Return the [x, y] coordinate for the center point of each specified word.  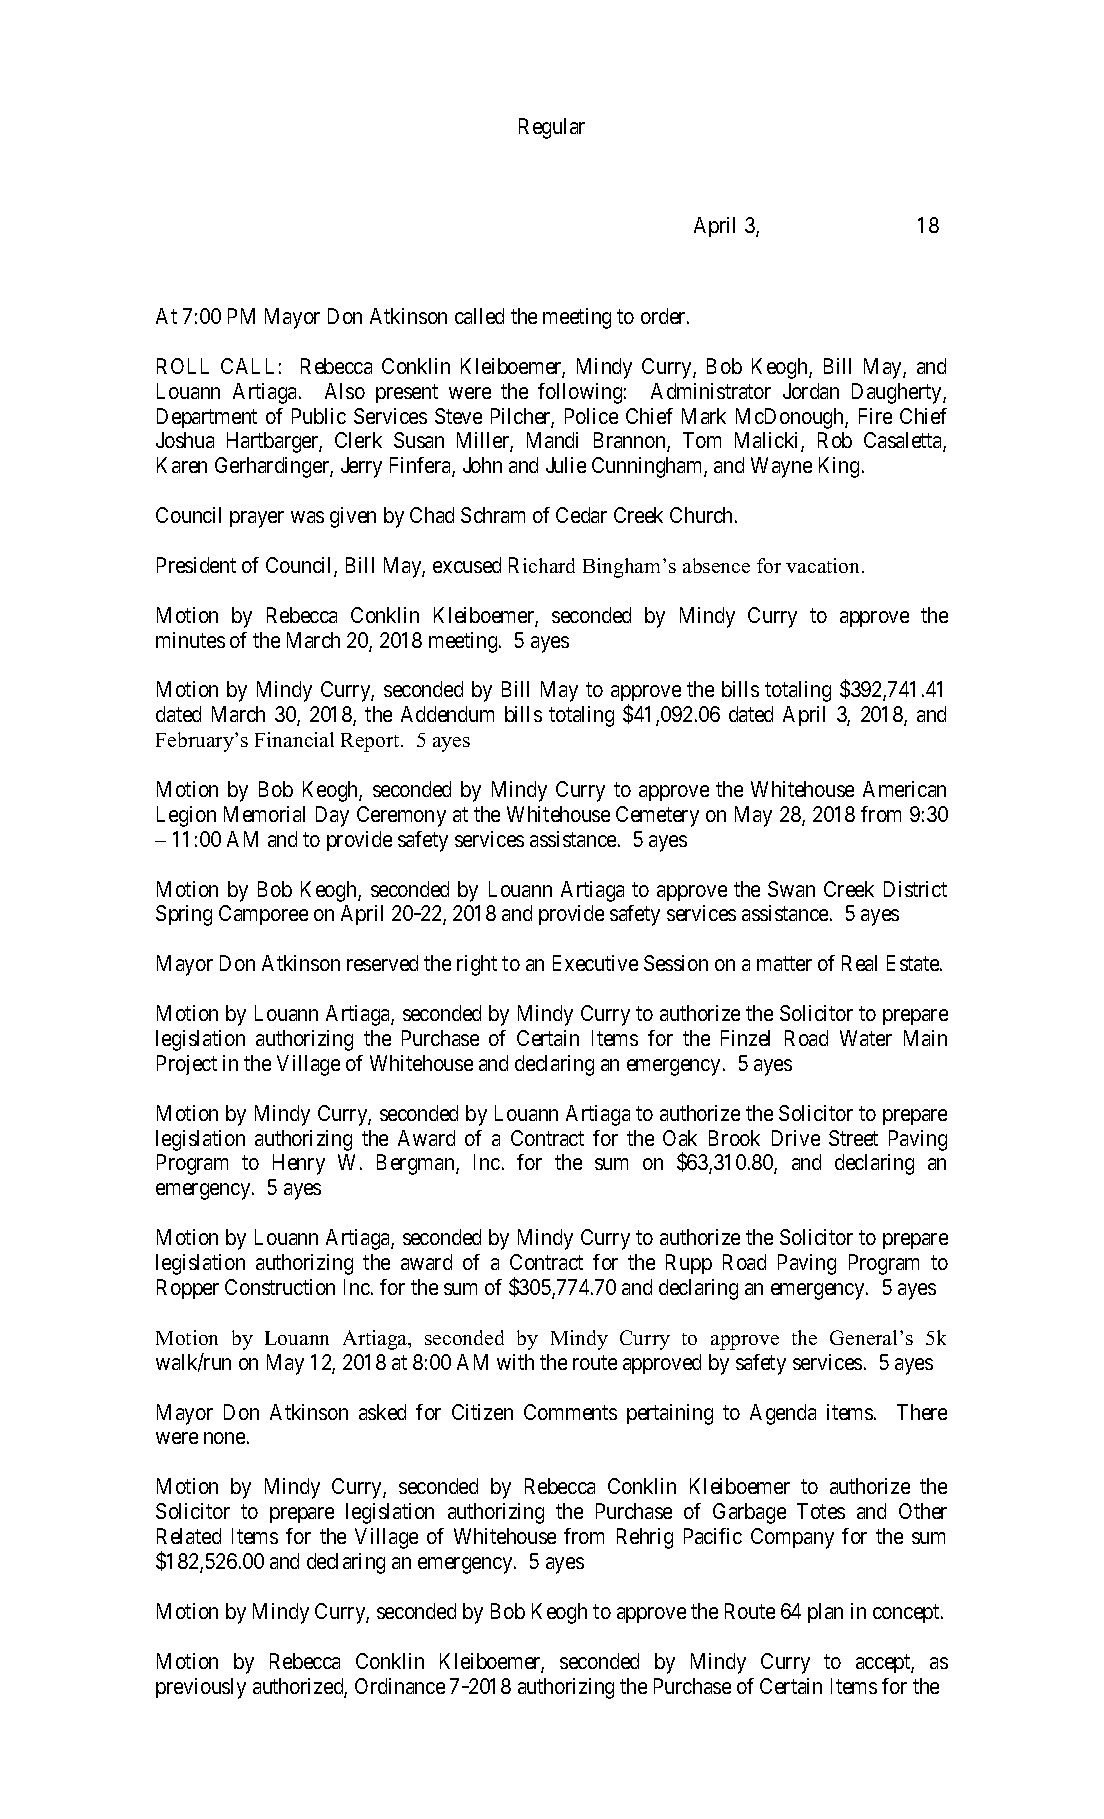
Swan [791, 889]
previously [201, 1688]
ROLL [183, 366]
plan [825, 1613]
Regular [552, 128]
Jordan [811, 391]
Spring [184, 915]
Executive [595, 963]
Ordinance [400, 1686]
